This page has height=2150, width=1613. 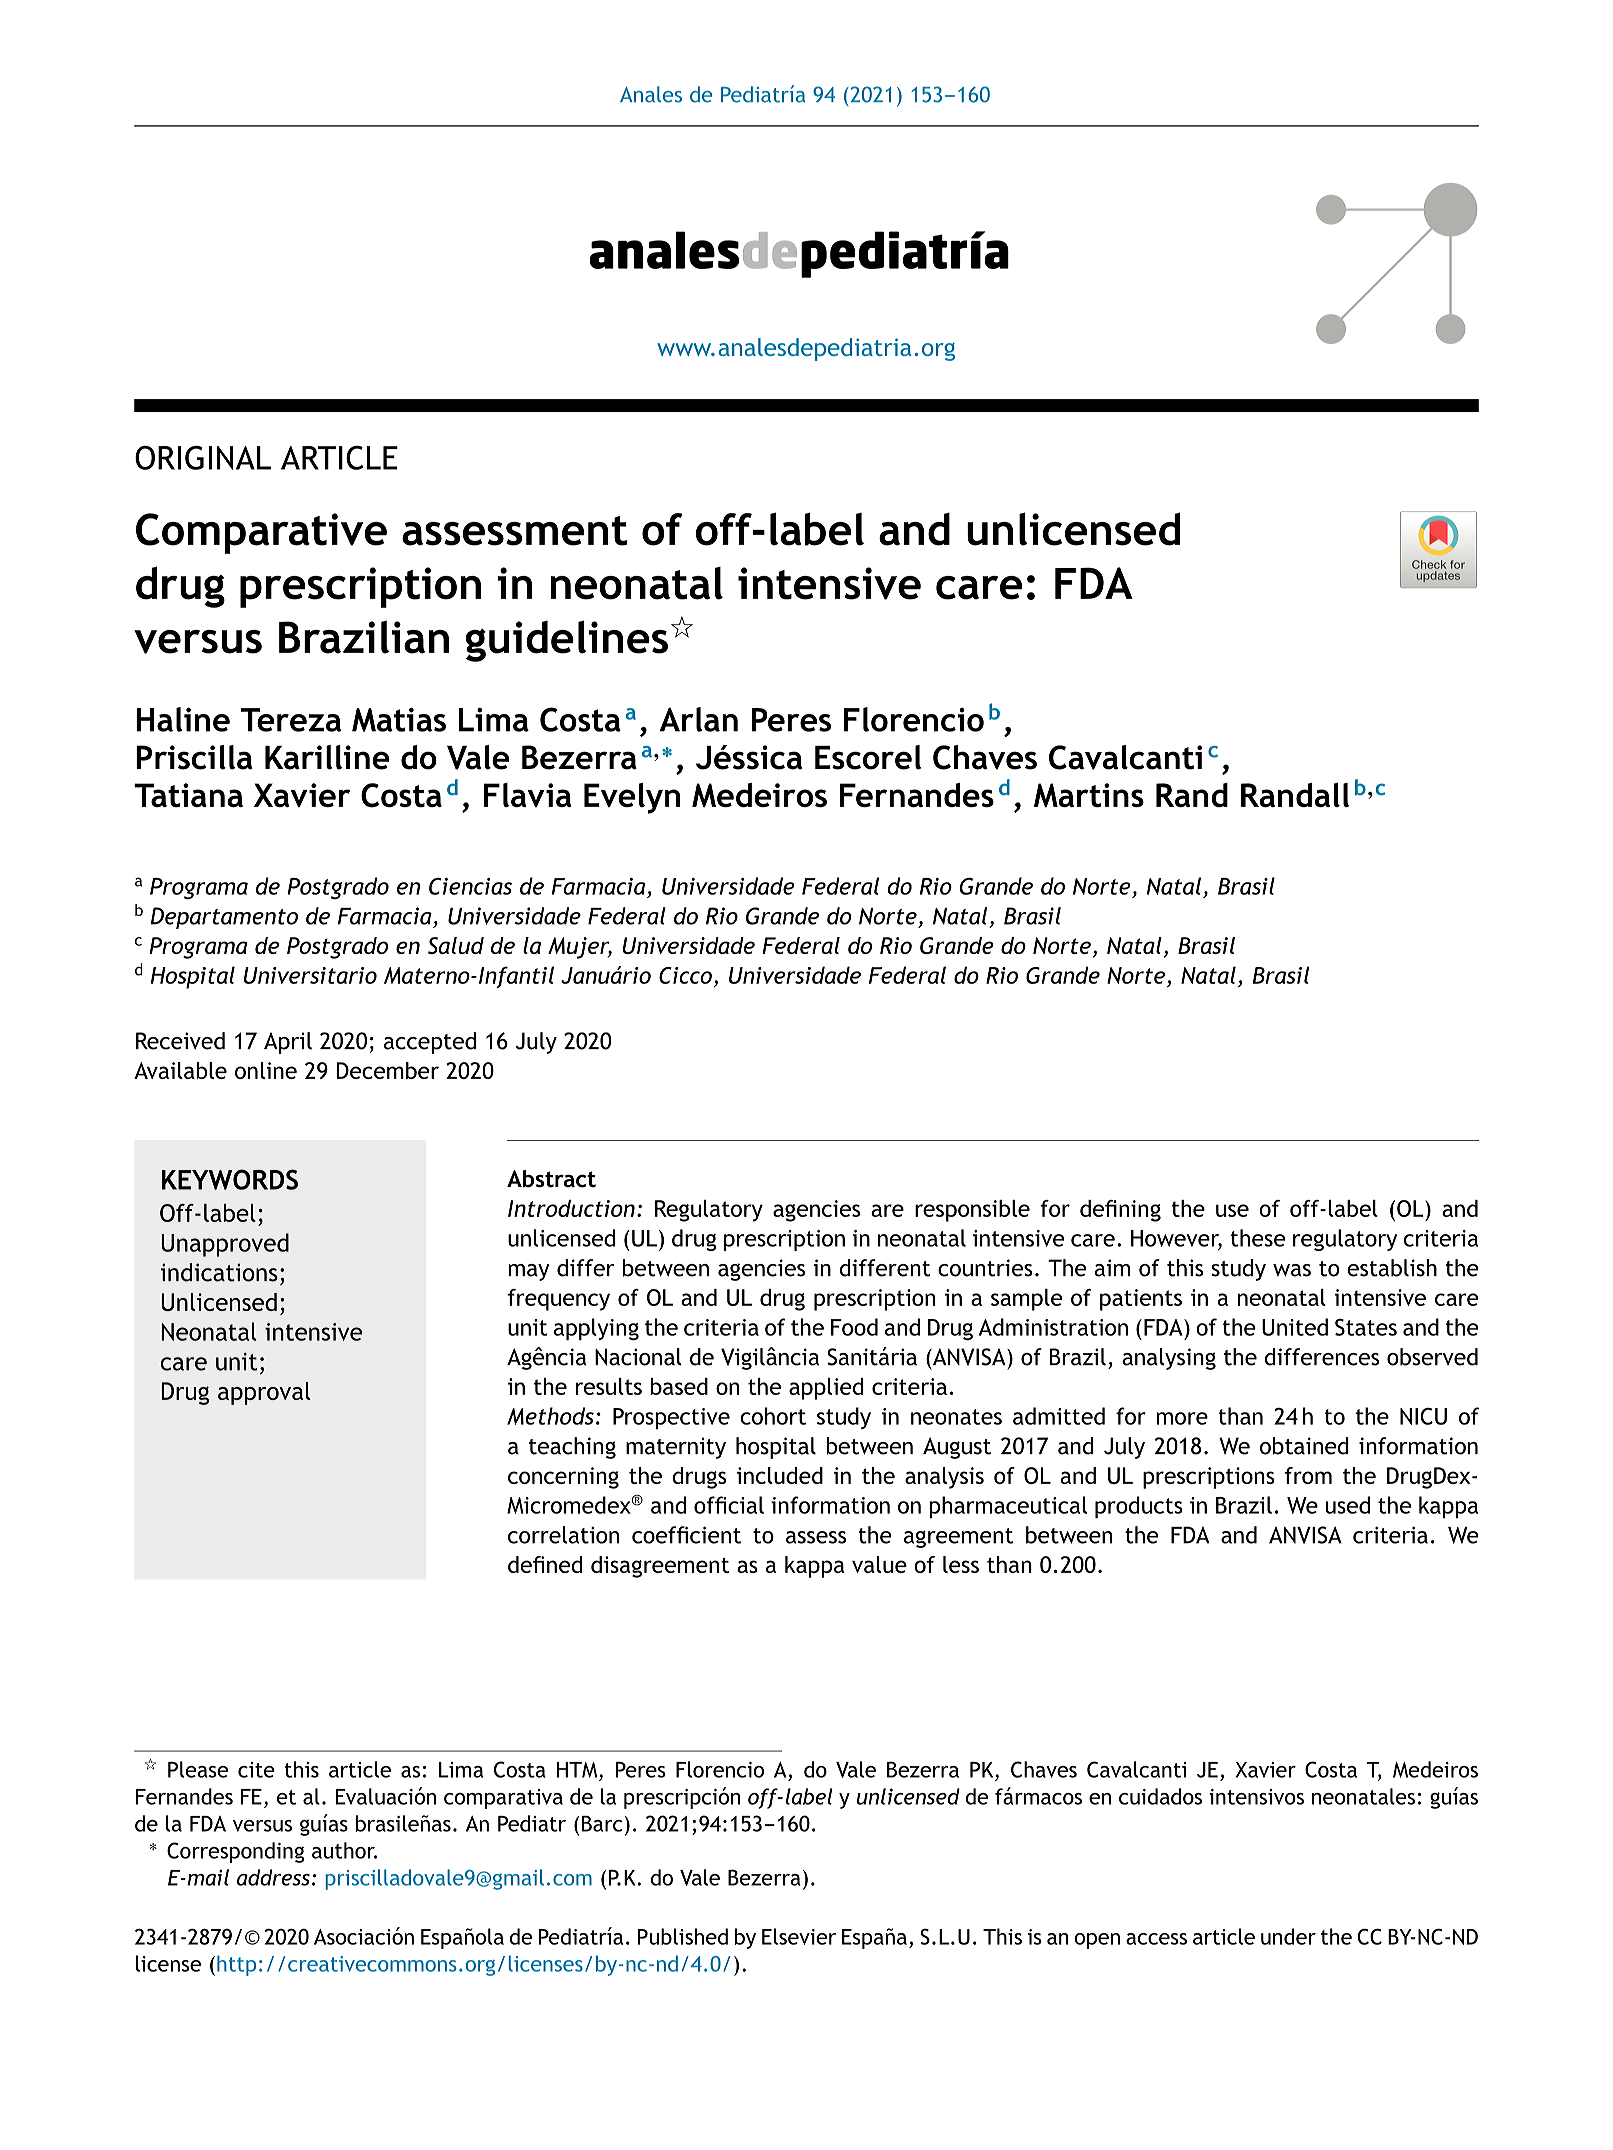 I want to click on Evelyn, so click(x=632, y=798).
